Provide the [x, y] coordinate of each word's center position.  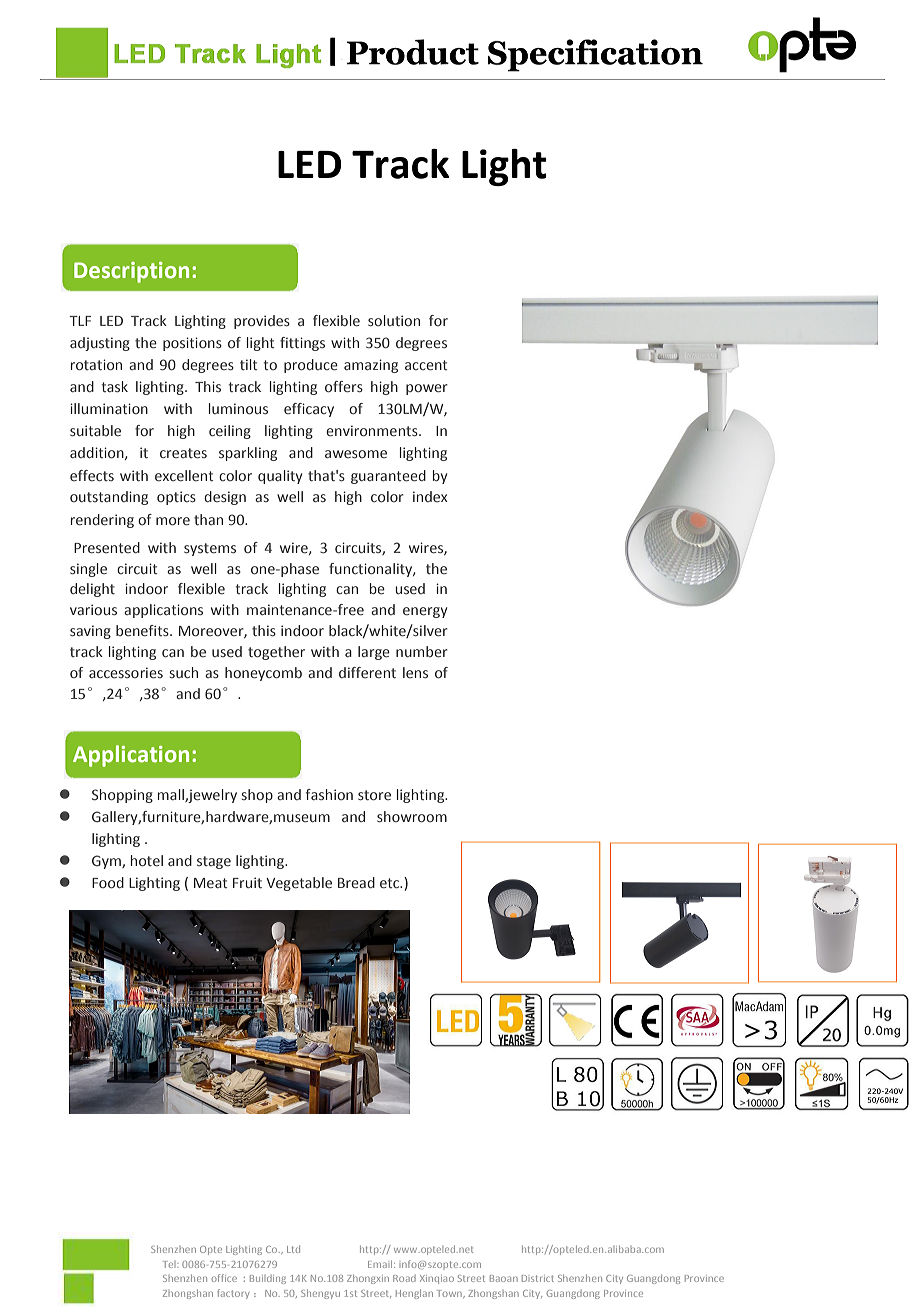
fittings [302, 344]
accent [426, 365]
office [224, 1278]
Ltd [293, 1249]
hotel [147, 860]
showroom [412, 816]
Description [131, 272]
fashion [329, 794]
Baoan [504, 1278]
